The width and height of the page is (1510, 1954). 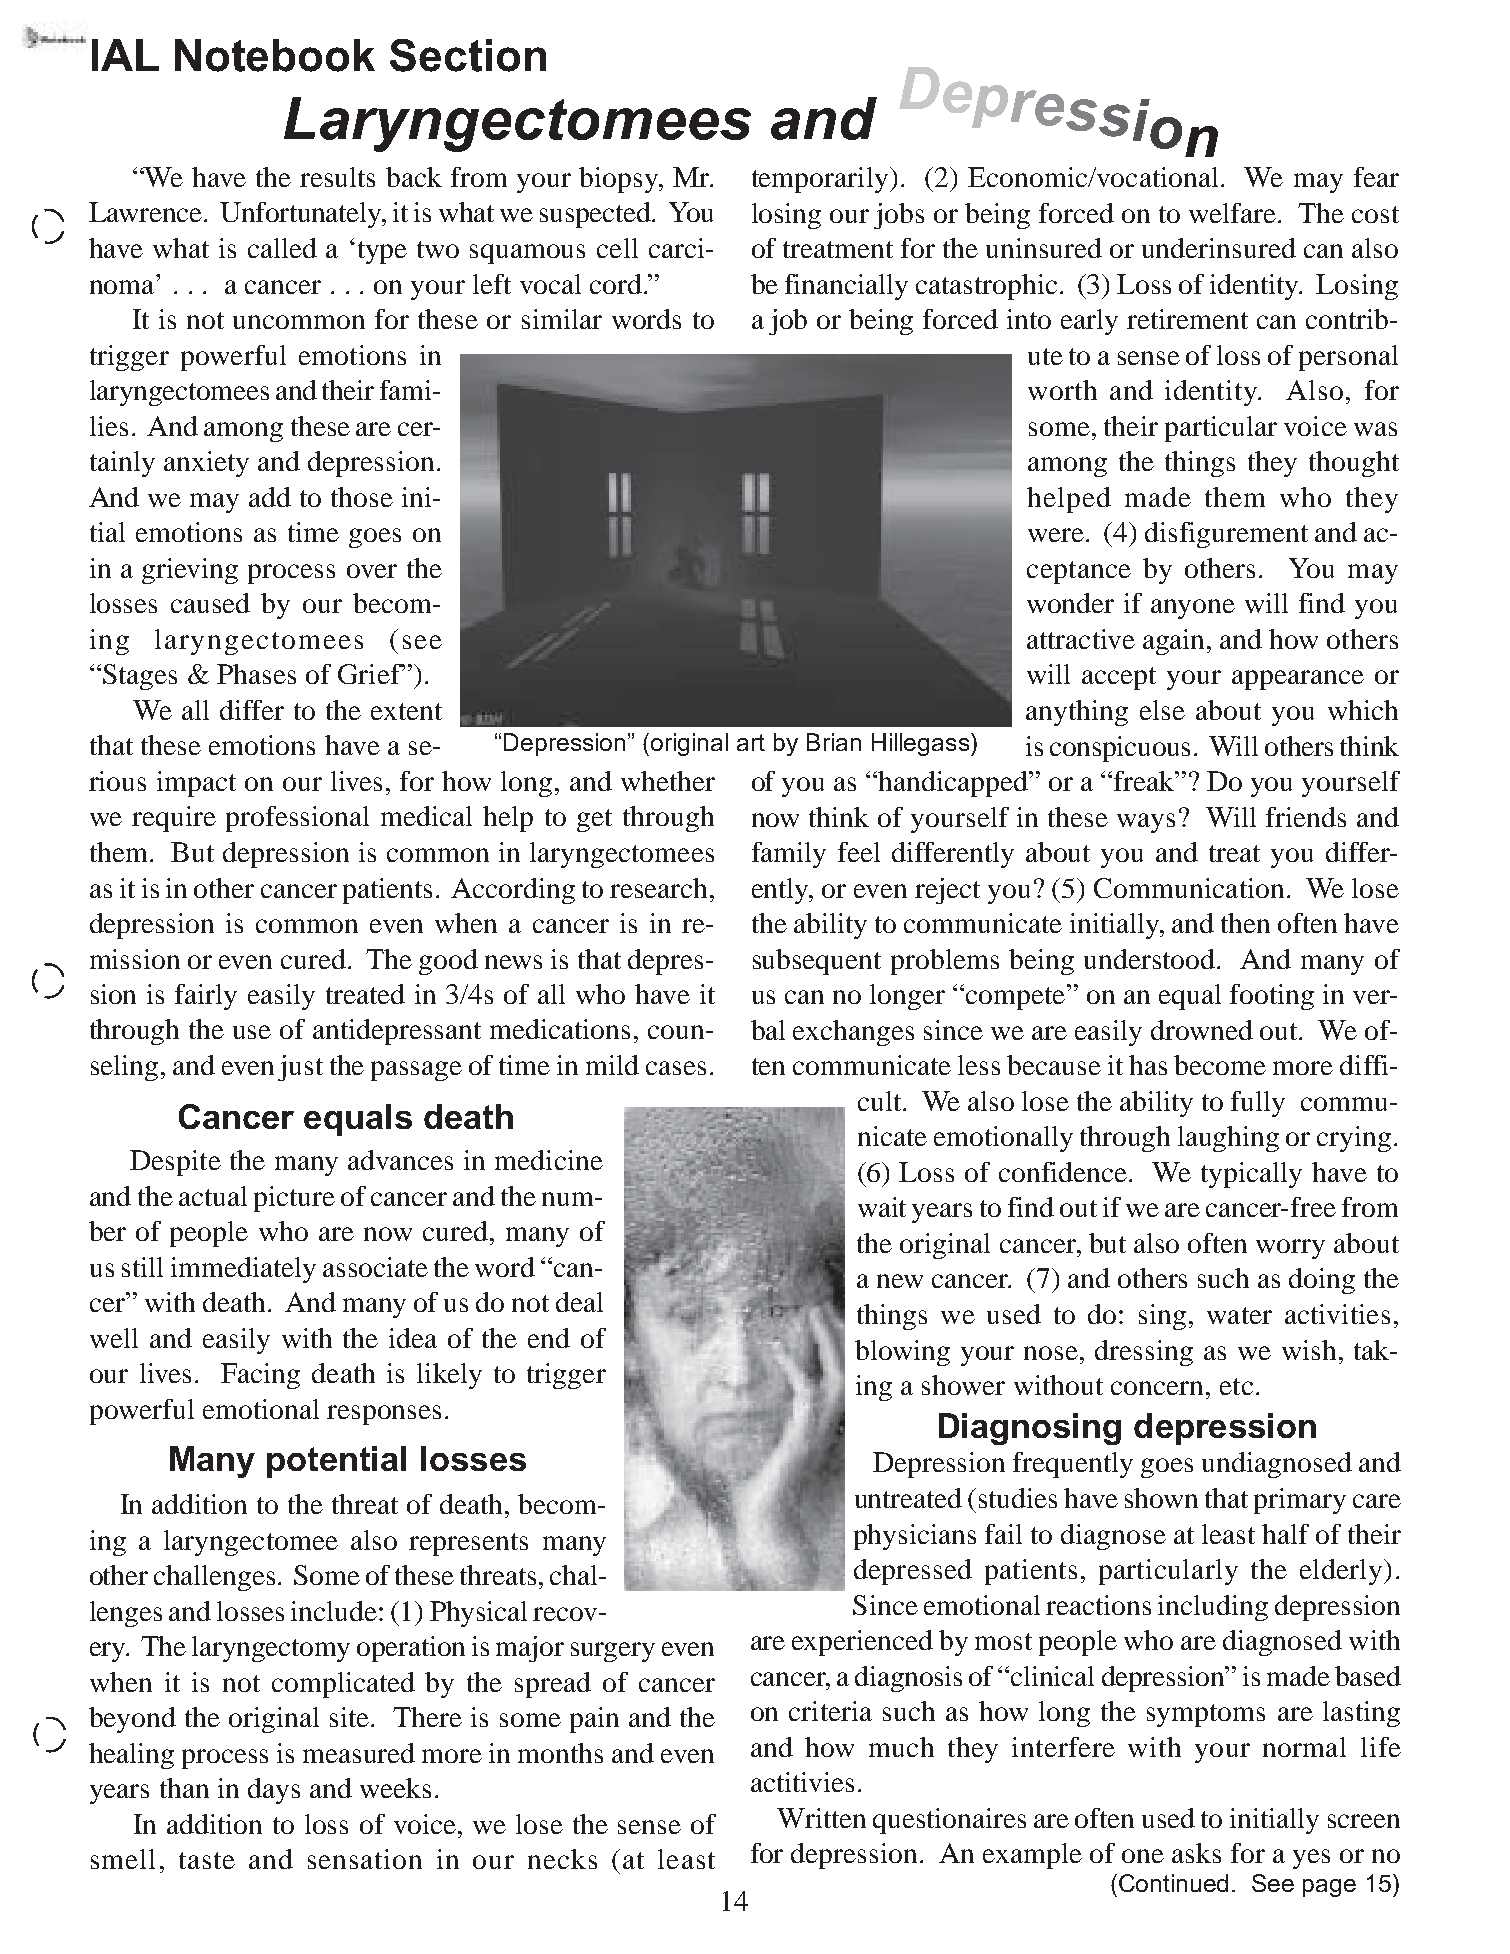 What do you see at coordinates (274, 1791) in the page?
I see `days` at bounding box center [274, 1791].
